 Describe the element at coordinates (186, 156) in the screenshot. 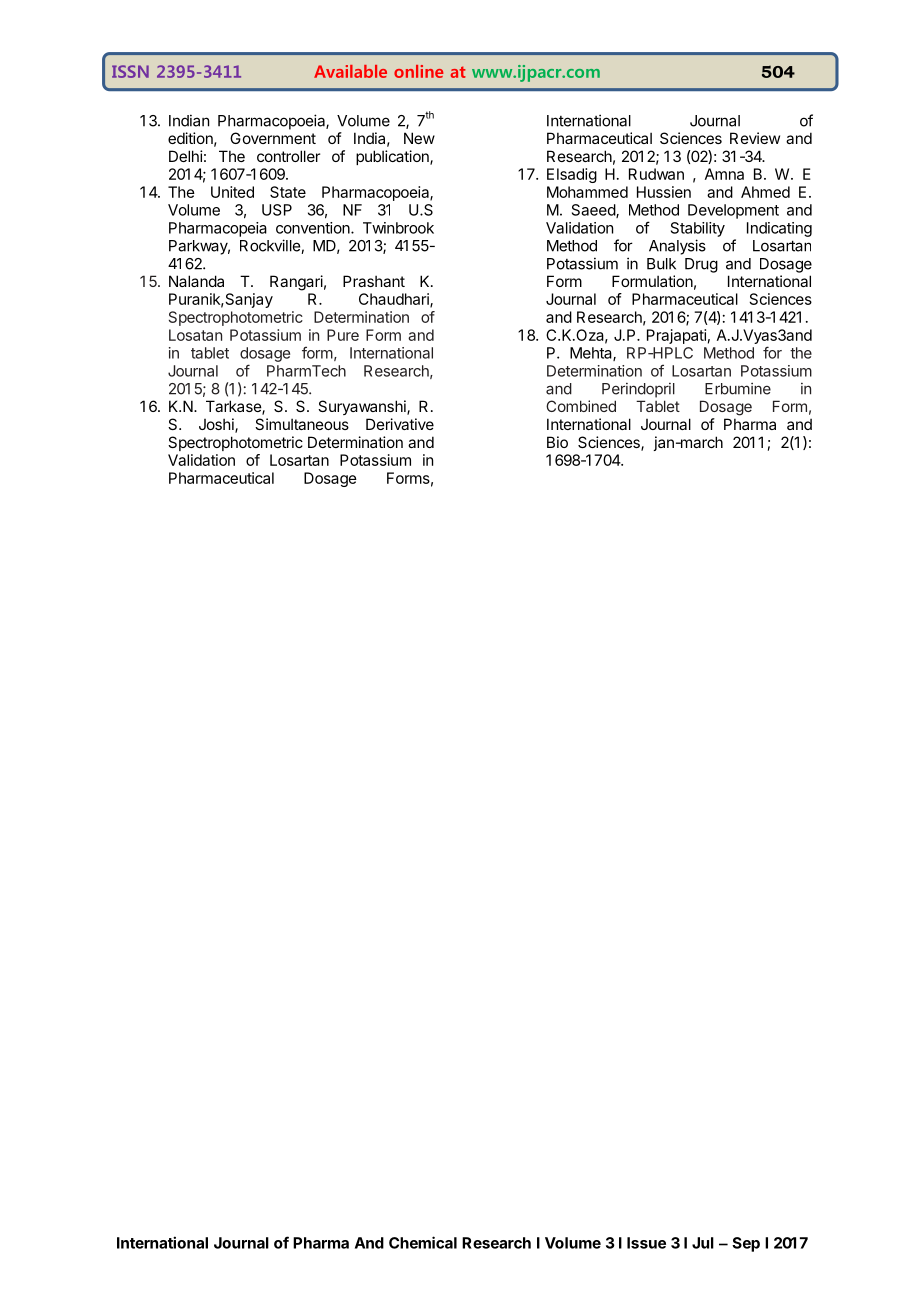

I see `Delhi` at that location.
